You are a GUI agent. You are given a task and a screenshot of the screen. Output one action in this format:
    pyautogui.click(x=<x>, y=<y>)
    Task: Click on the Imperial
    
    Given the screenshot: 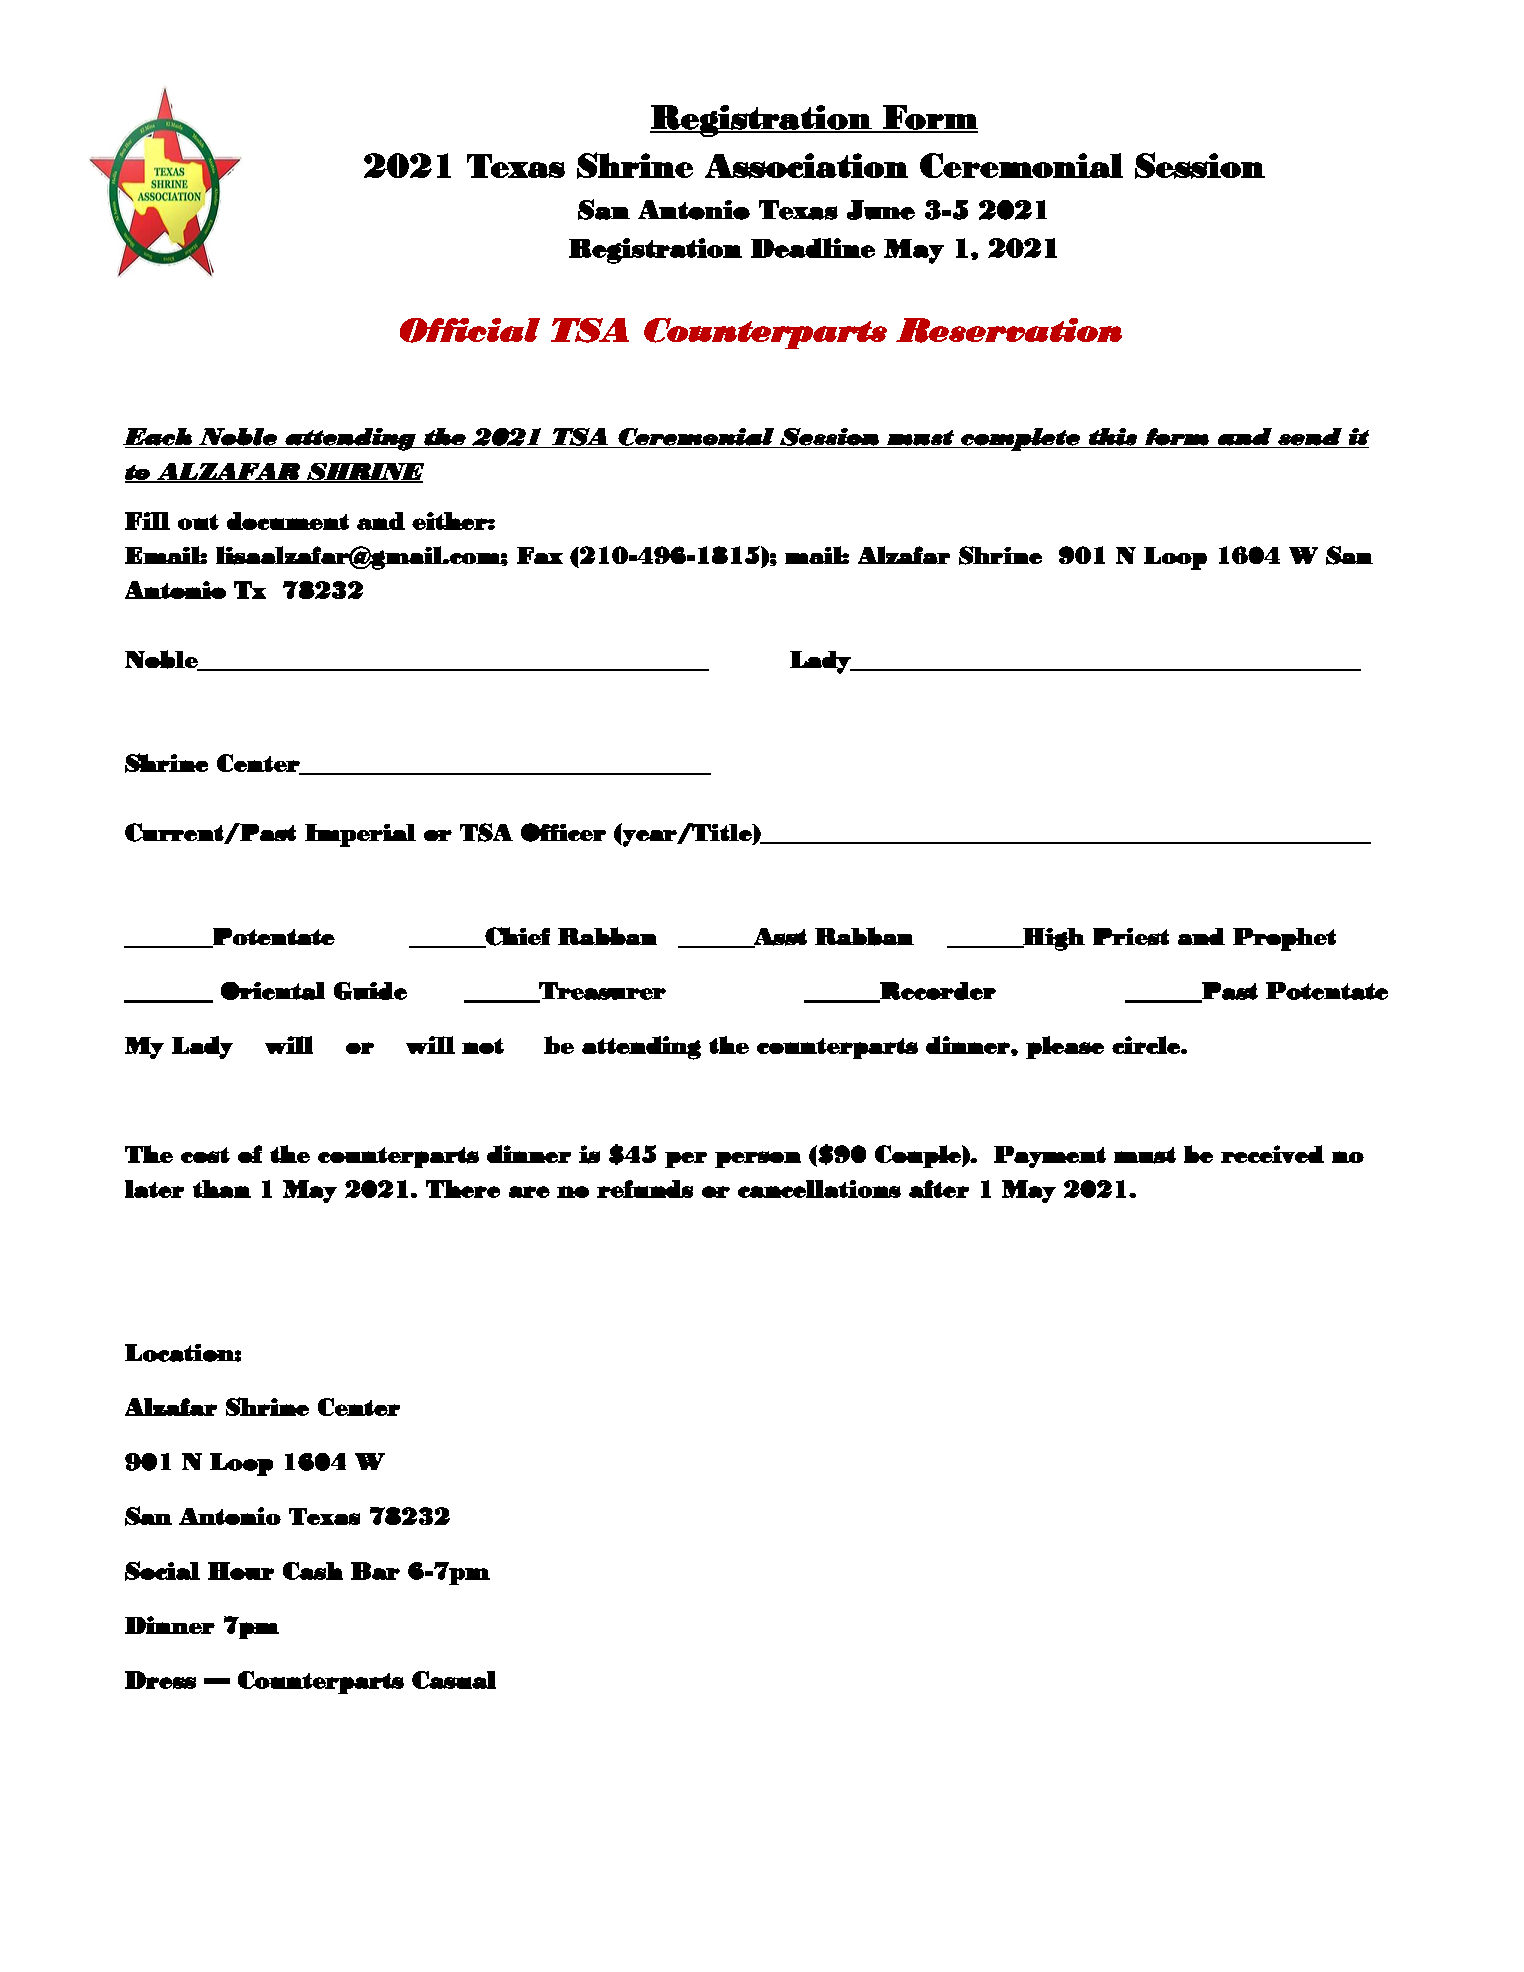 What is the action you would take?
    pyautogui.click(x=360, y=835)
